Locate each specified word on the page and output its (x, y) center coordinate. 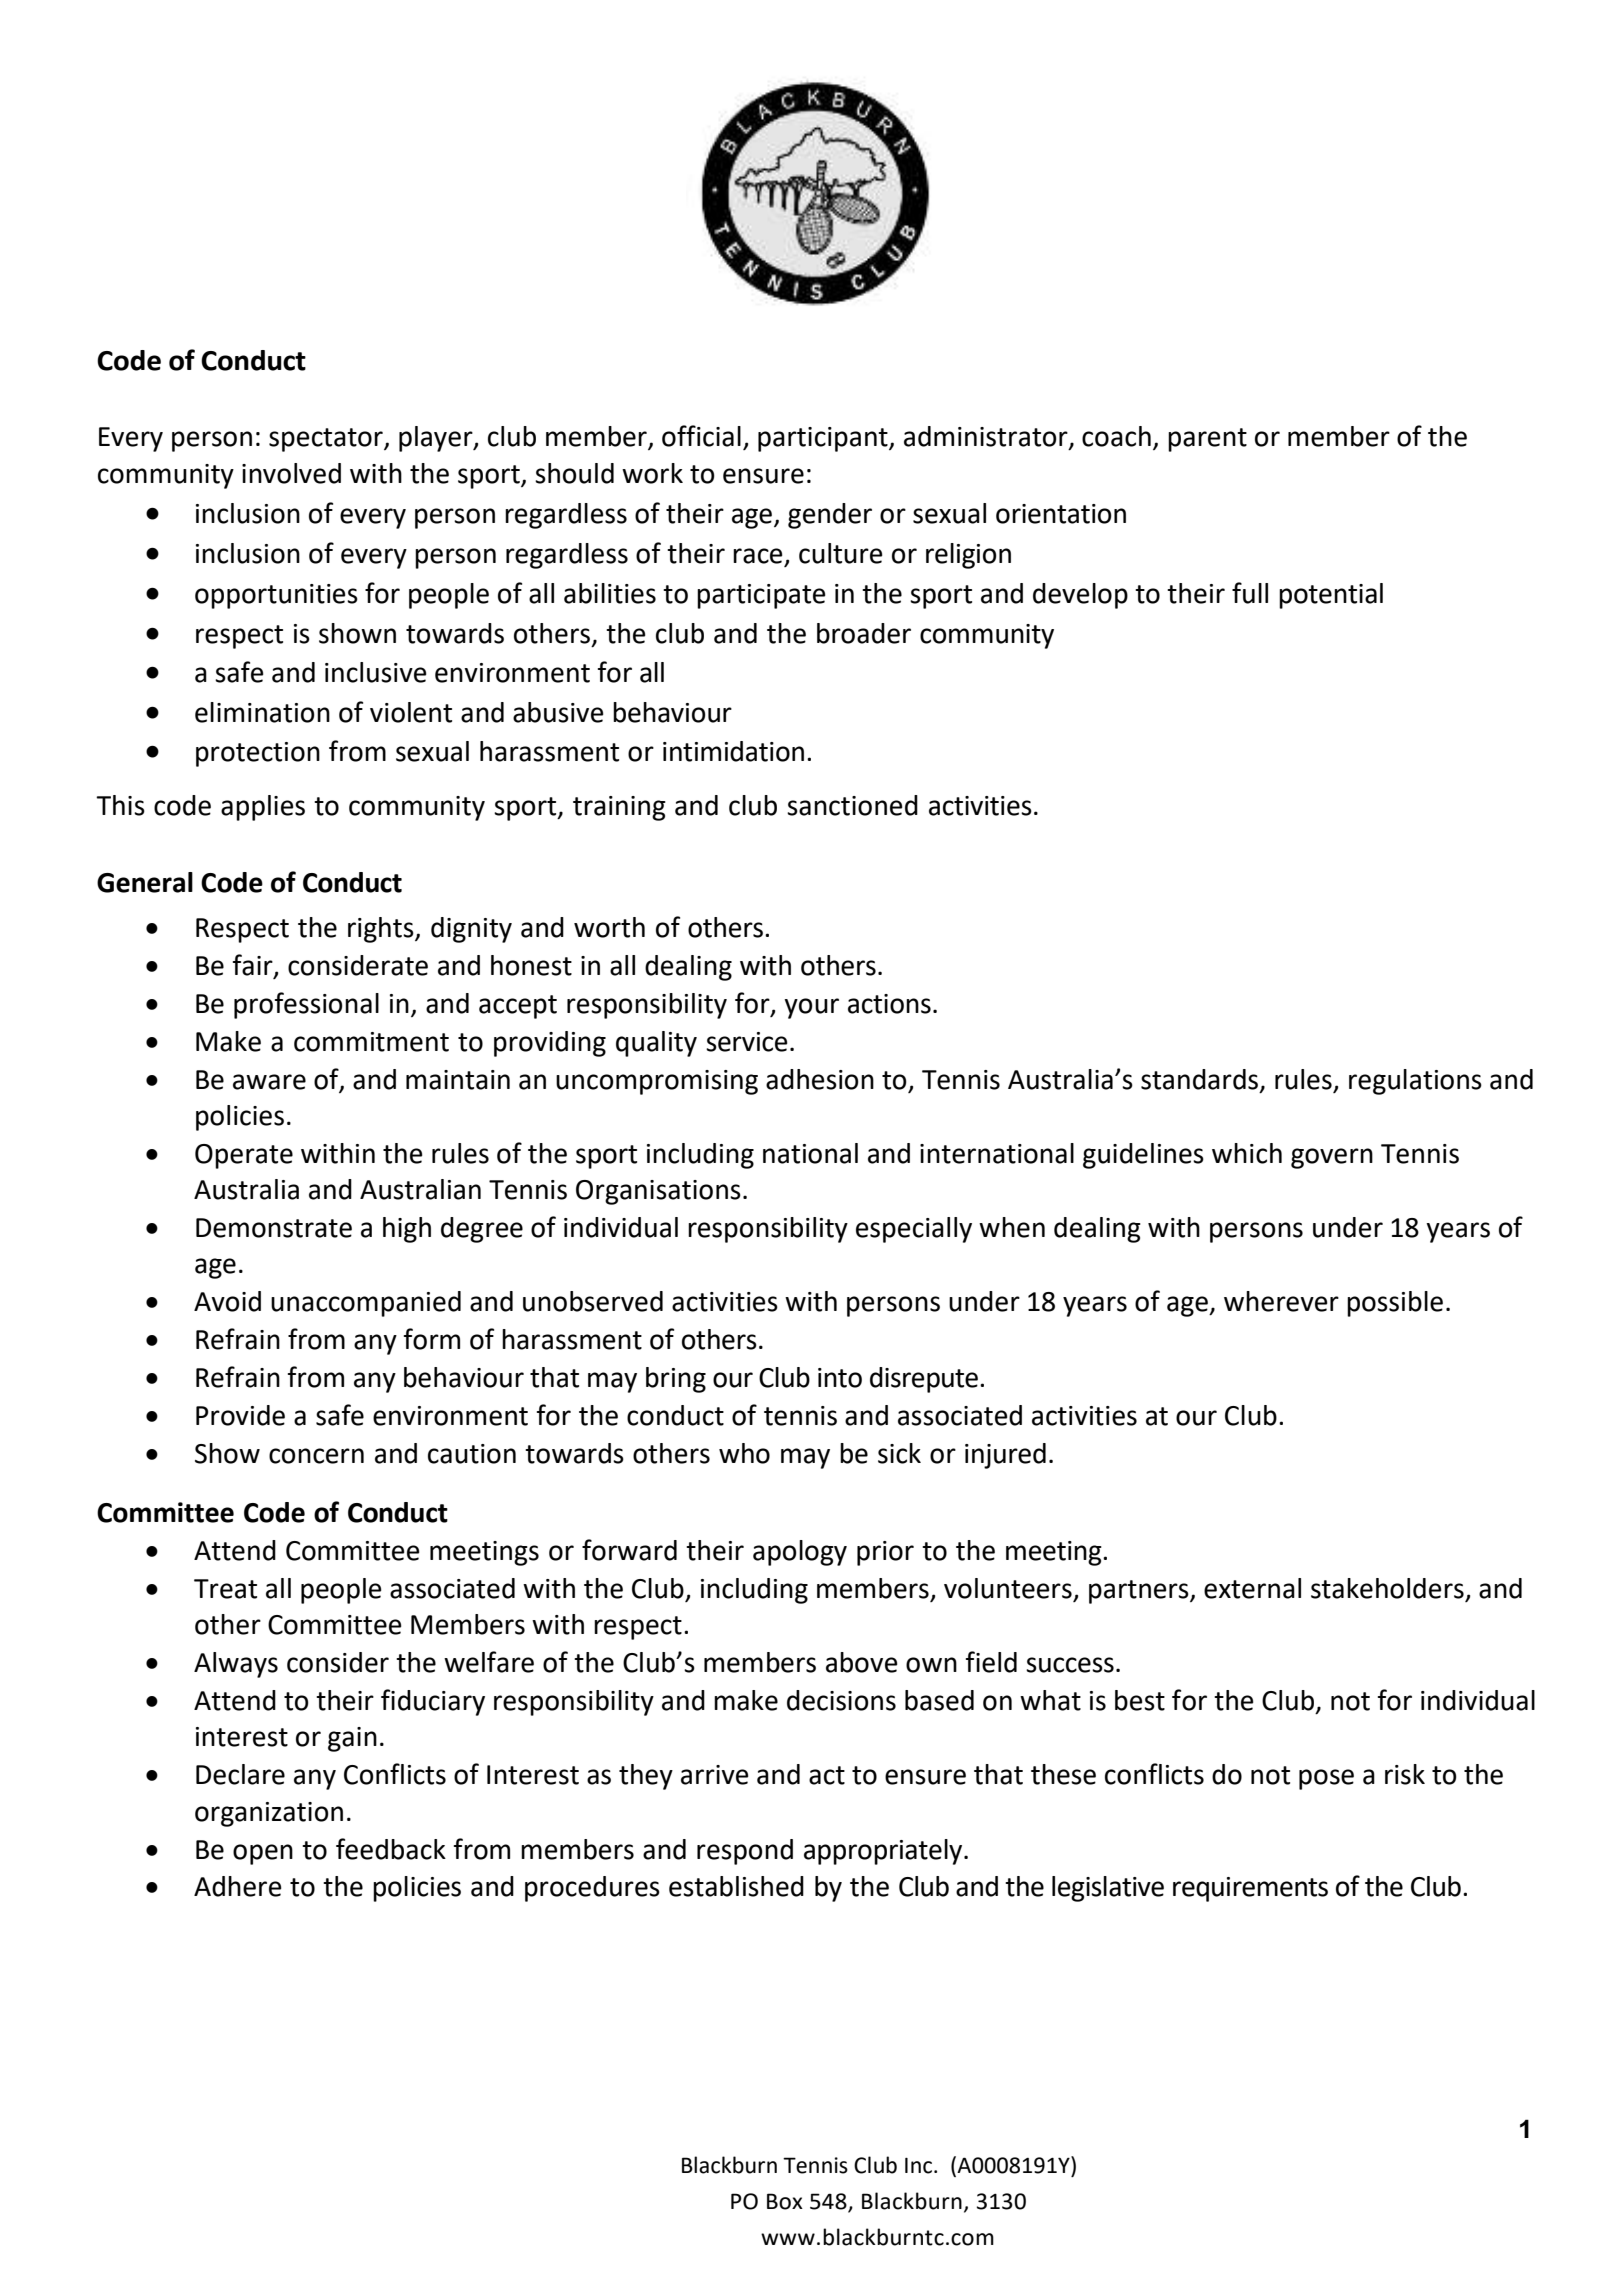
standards (1199, 1079)
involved (291, 473)
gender (830, 516)
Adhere (237, 1886)
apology (800, 1553)
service (746, 1042)
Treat (225, 1589)
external (1252, 1588)
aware (269, 1082)
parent (1207, 440)
